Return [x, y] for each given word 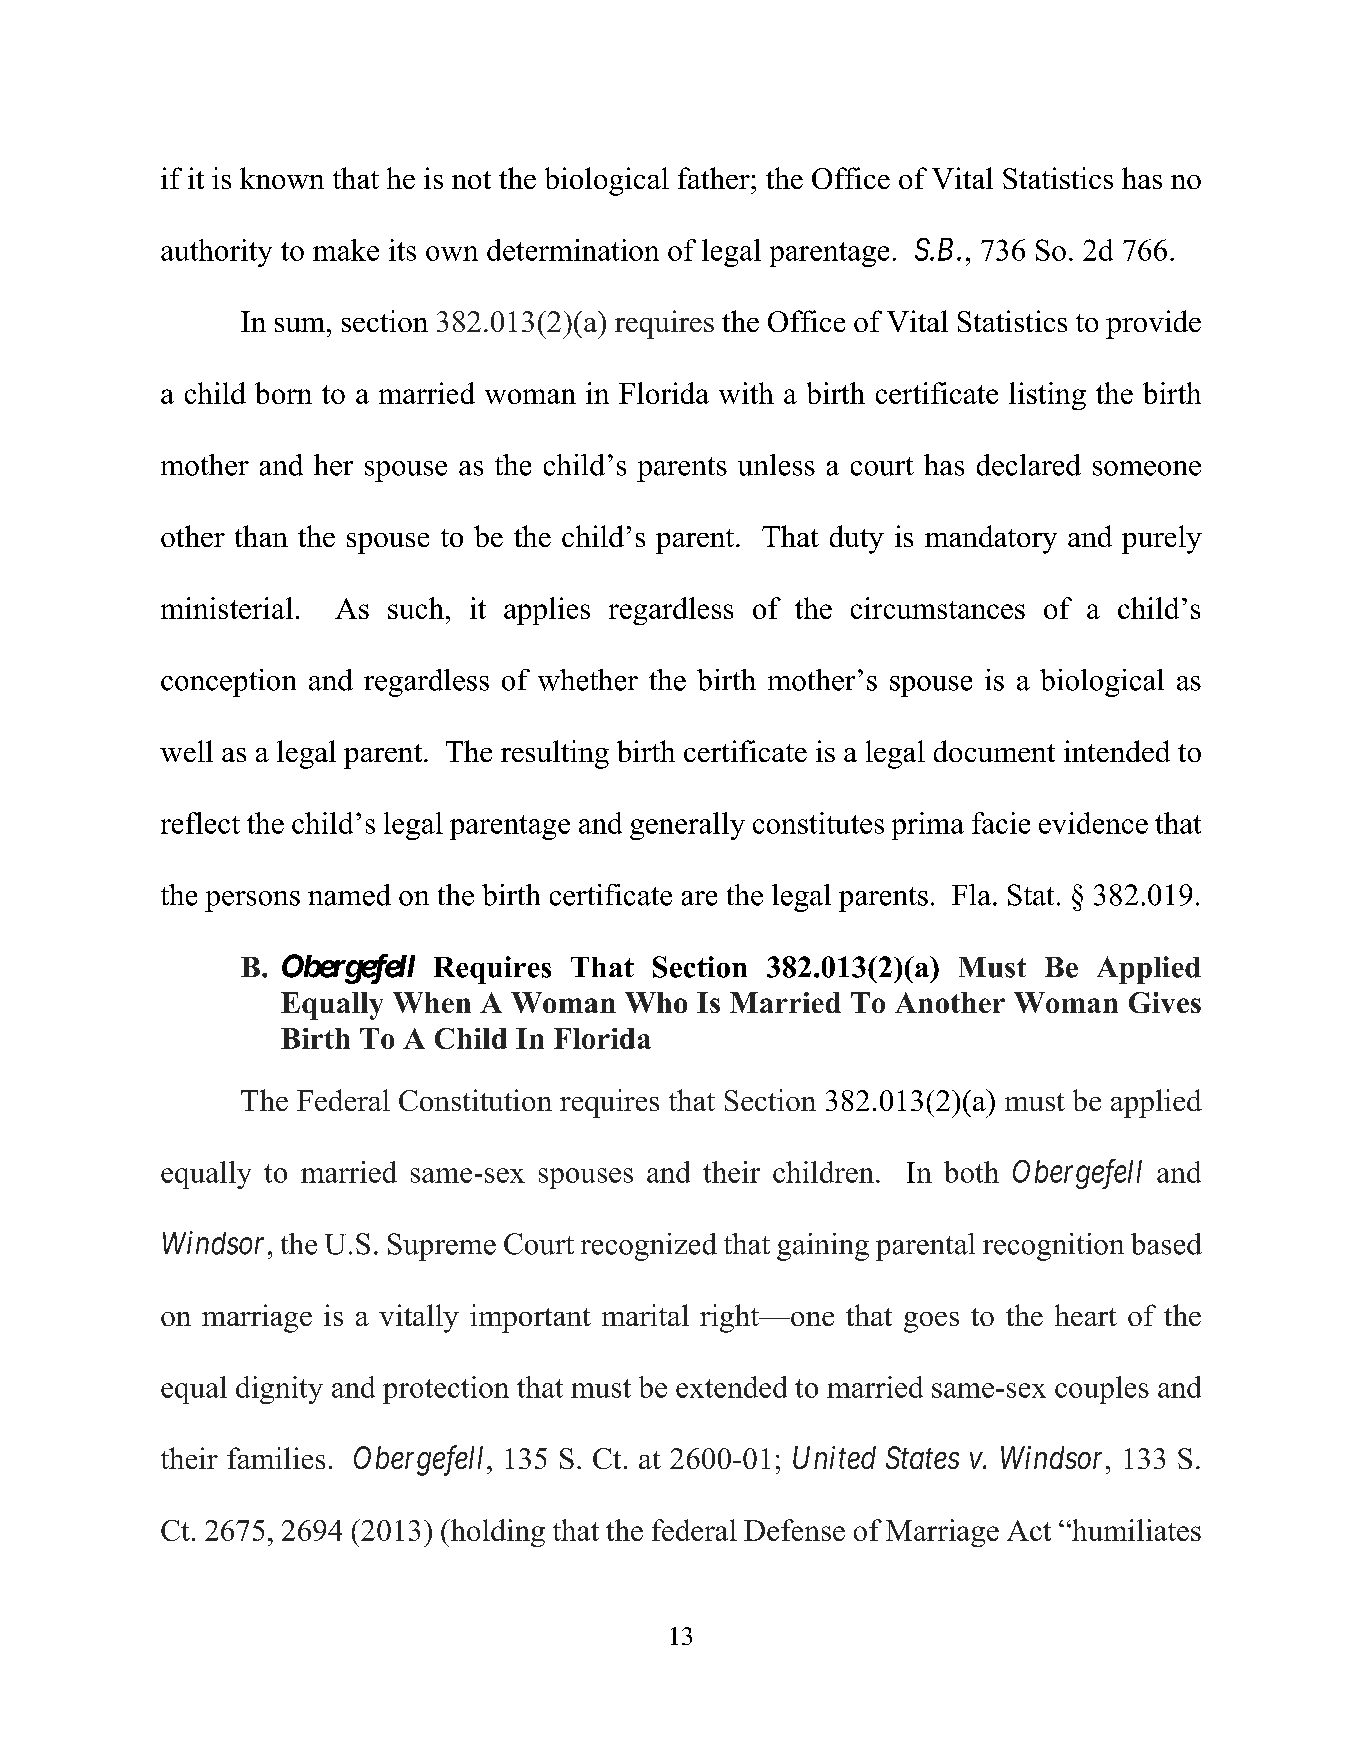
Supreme [442, 1247]
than [261, 536]
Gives [1165, 1002]
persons [252, 901]
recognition [1053, 1247]
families [276, 1458]
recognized [649, 1247]
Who [656, 1002]
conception [228, 683]
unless [776, 465]
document [994, 751]
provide [1153, 324]
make [346, 250]
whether [588, 680]
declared [1029, 465]
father [715, 178]
